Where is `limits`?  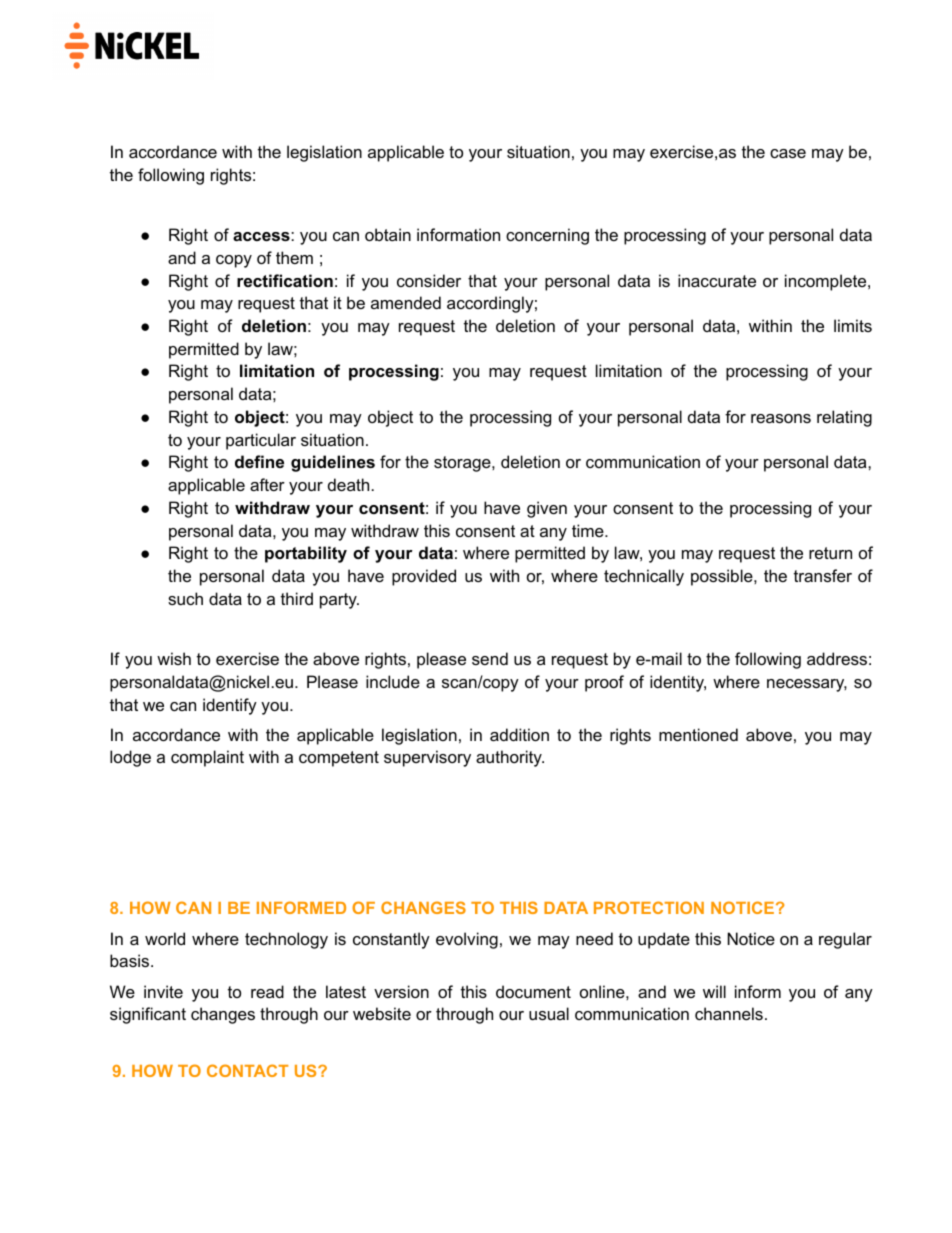 limits is located at coordinates (853, 325).
